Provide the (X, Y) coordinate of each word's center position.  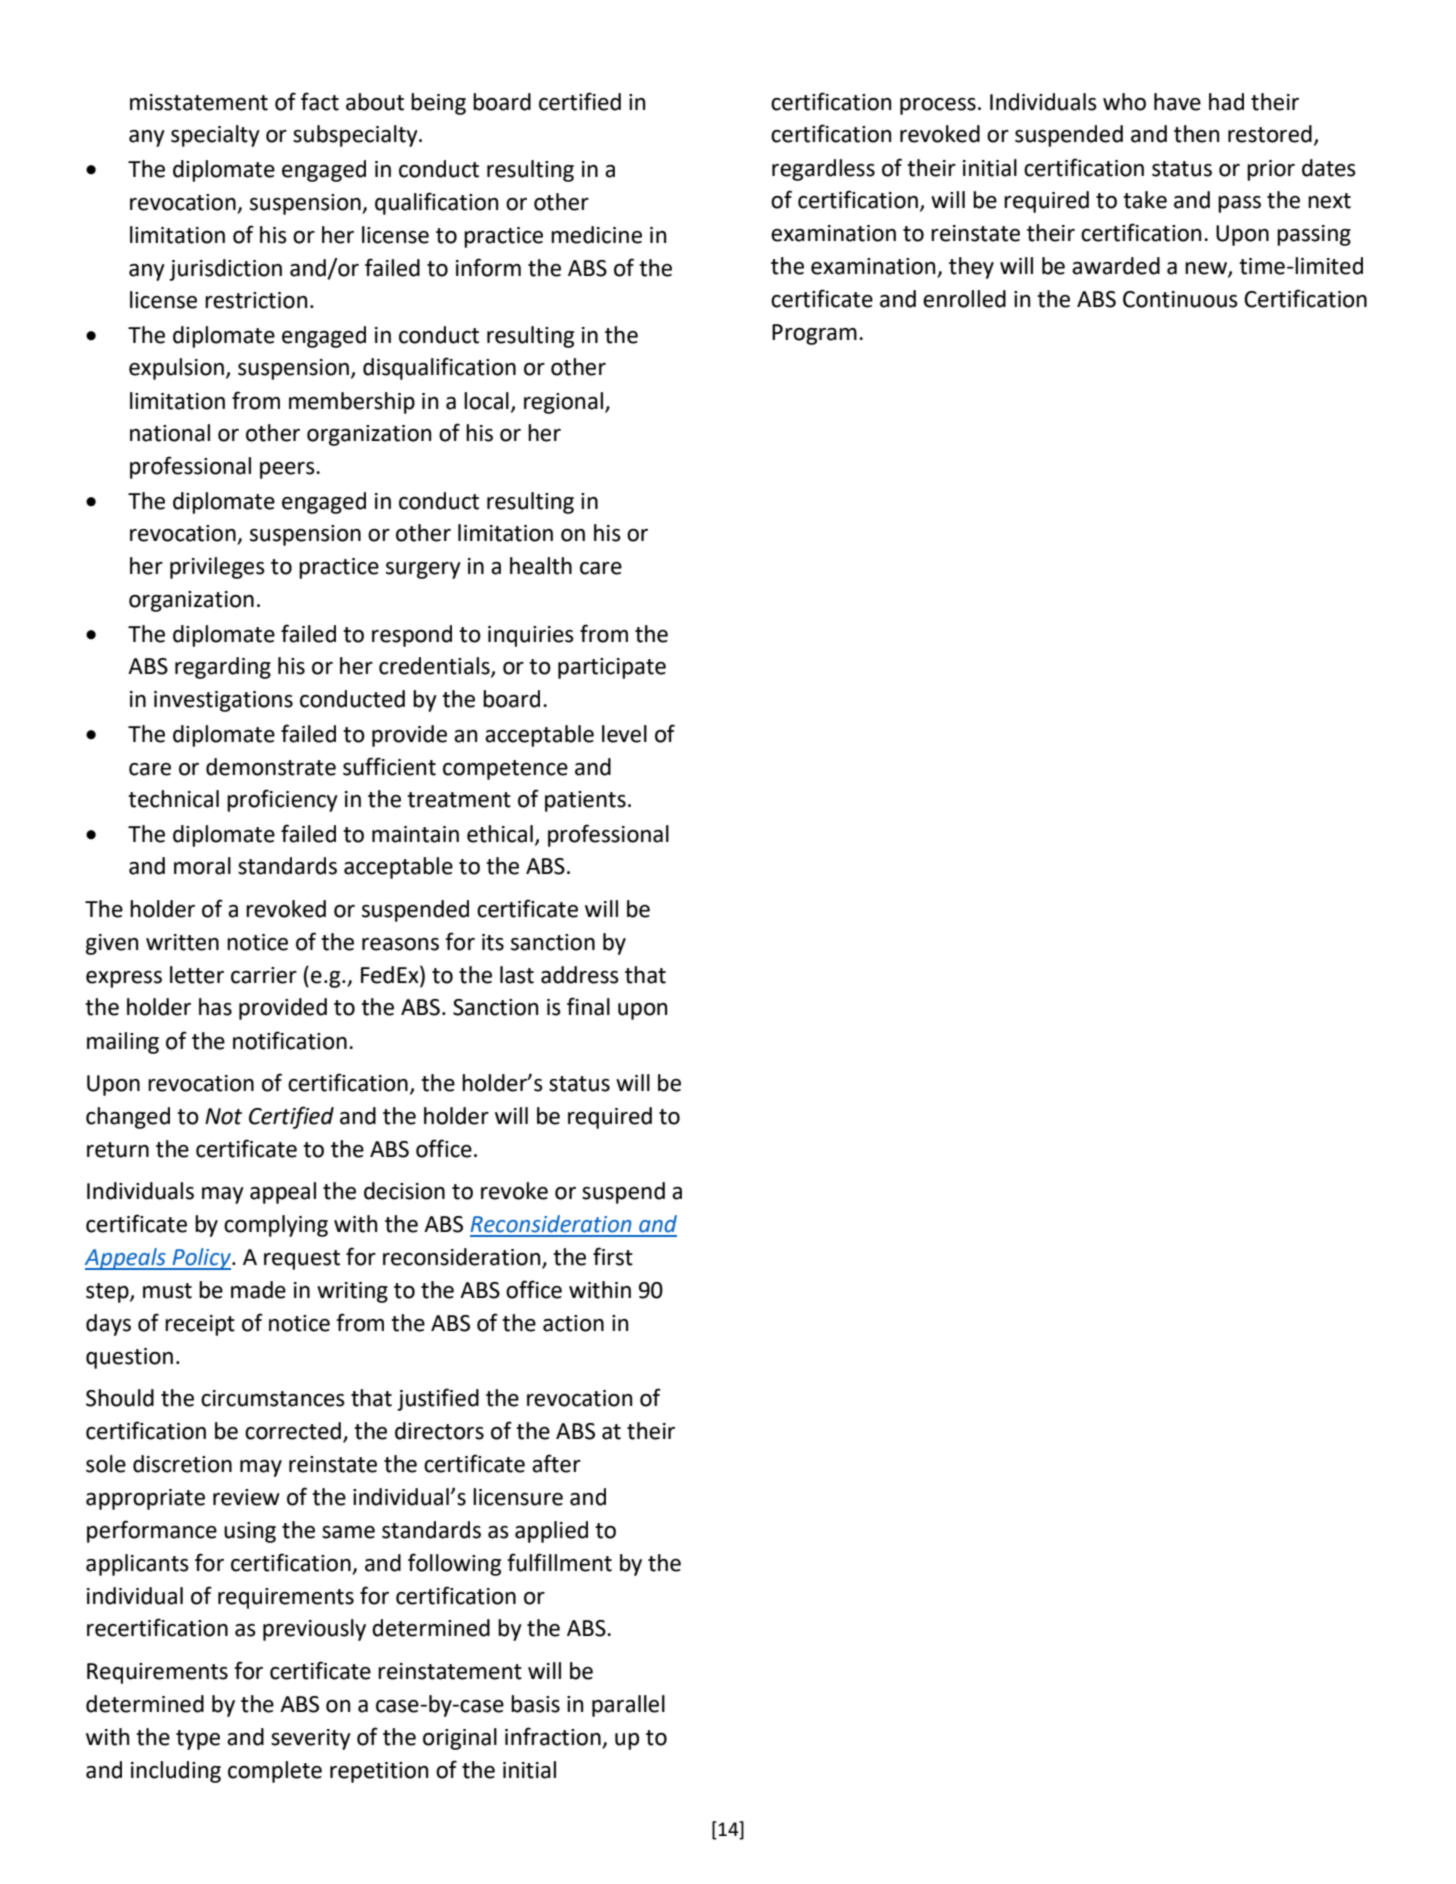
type (198, 1740)
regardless (823, 170)
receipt (200, 1325)
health (541, 566)
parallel (628, 1706)
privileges (217, 568)
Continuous (1180, 299)
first (613, 1256)
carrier (264, 975)
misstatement (199, 102)
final (588, 1006)
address (580, 975)
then (1196, 134)
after (556, 1463)
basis (535, 1704)
